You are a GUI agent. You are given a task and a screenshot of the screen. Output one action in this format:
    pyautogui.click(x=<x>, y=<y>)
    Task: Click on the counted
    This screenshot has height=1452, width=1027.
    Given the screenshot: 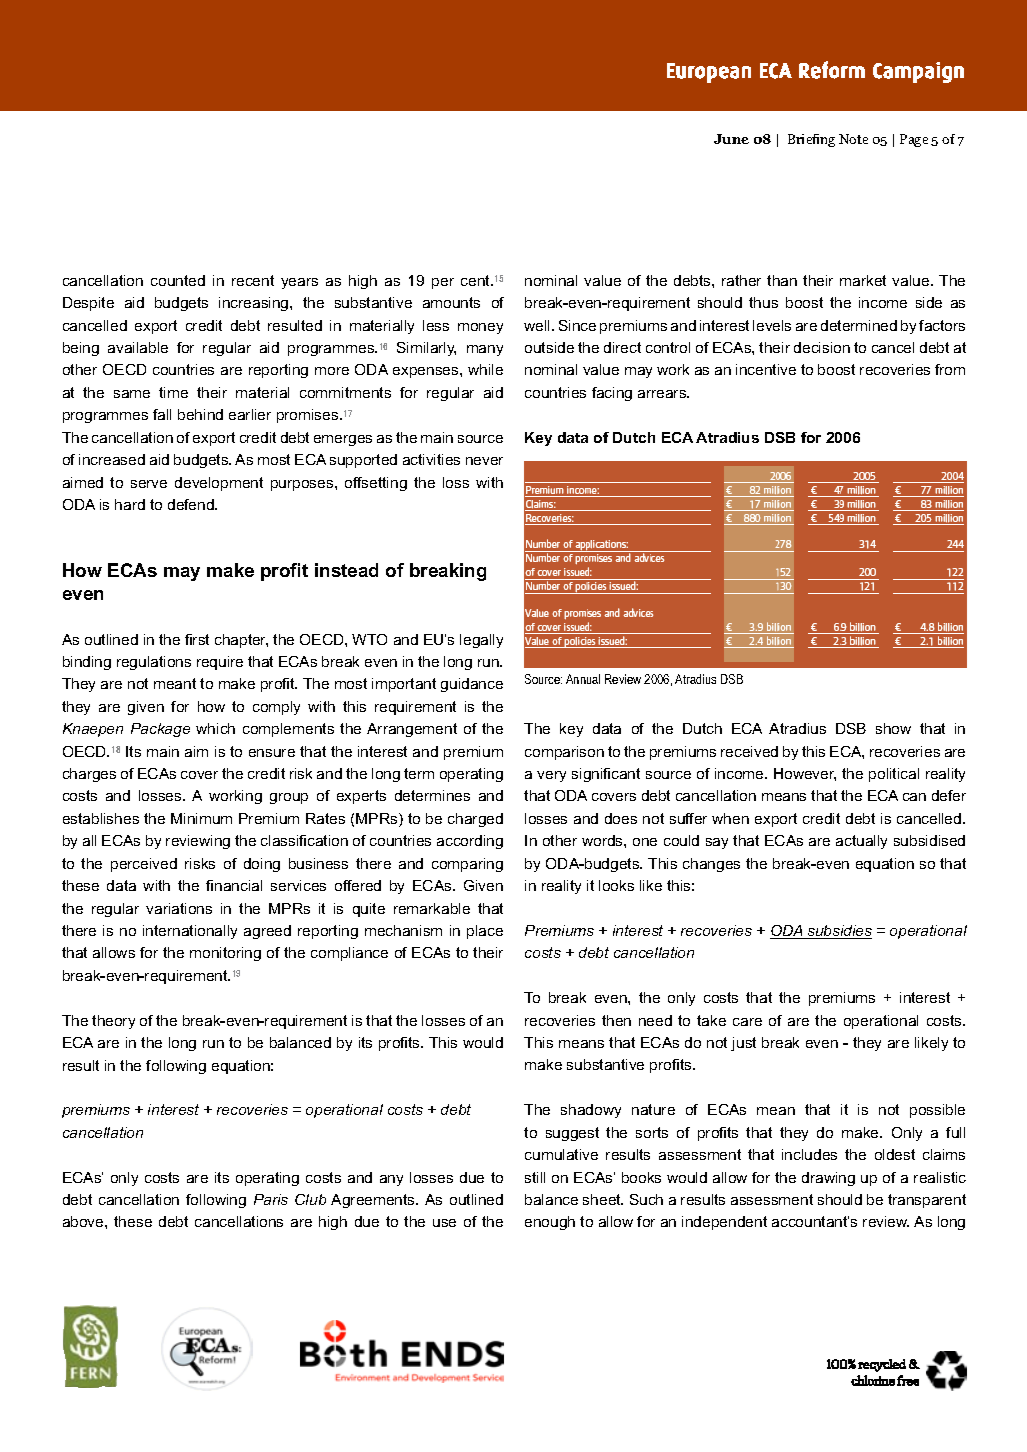 What is the action you would take?
    pyautogui.click(x=178, y=280)
